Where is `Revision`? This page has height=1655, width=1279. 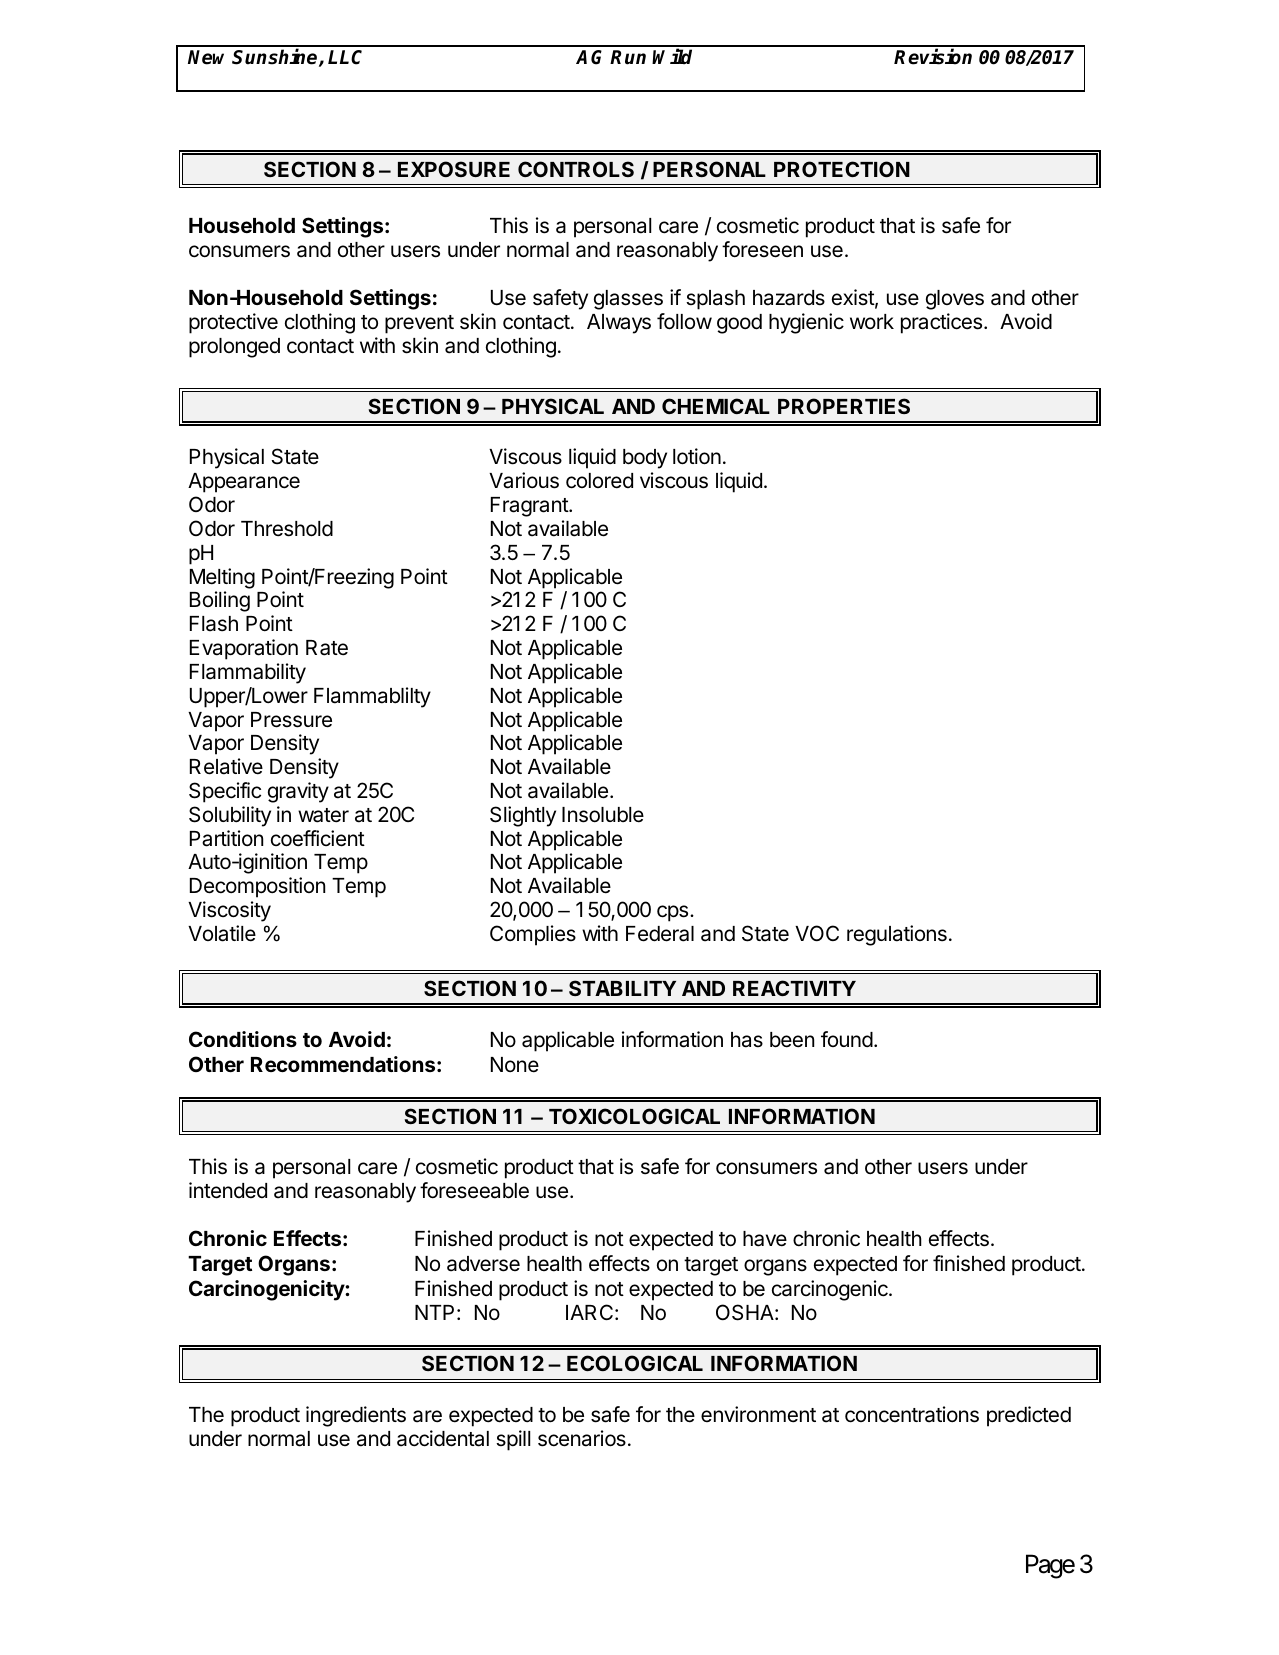
Revision is located at coordinates (933, 56).
